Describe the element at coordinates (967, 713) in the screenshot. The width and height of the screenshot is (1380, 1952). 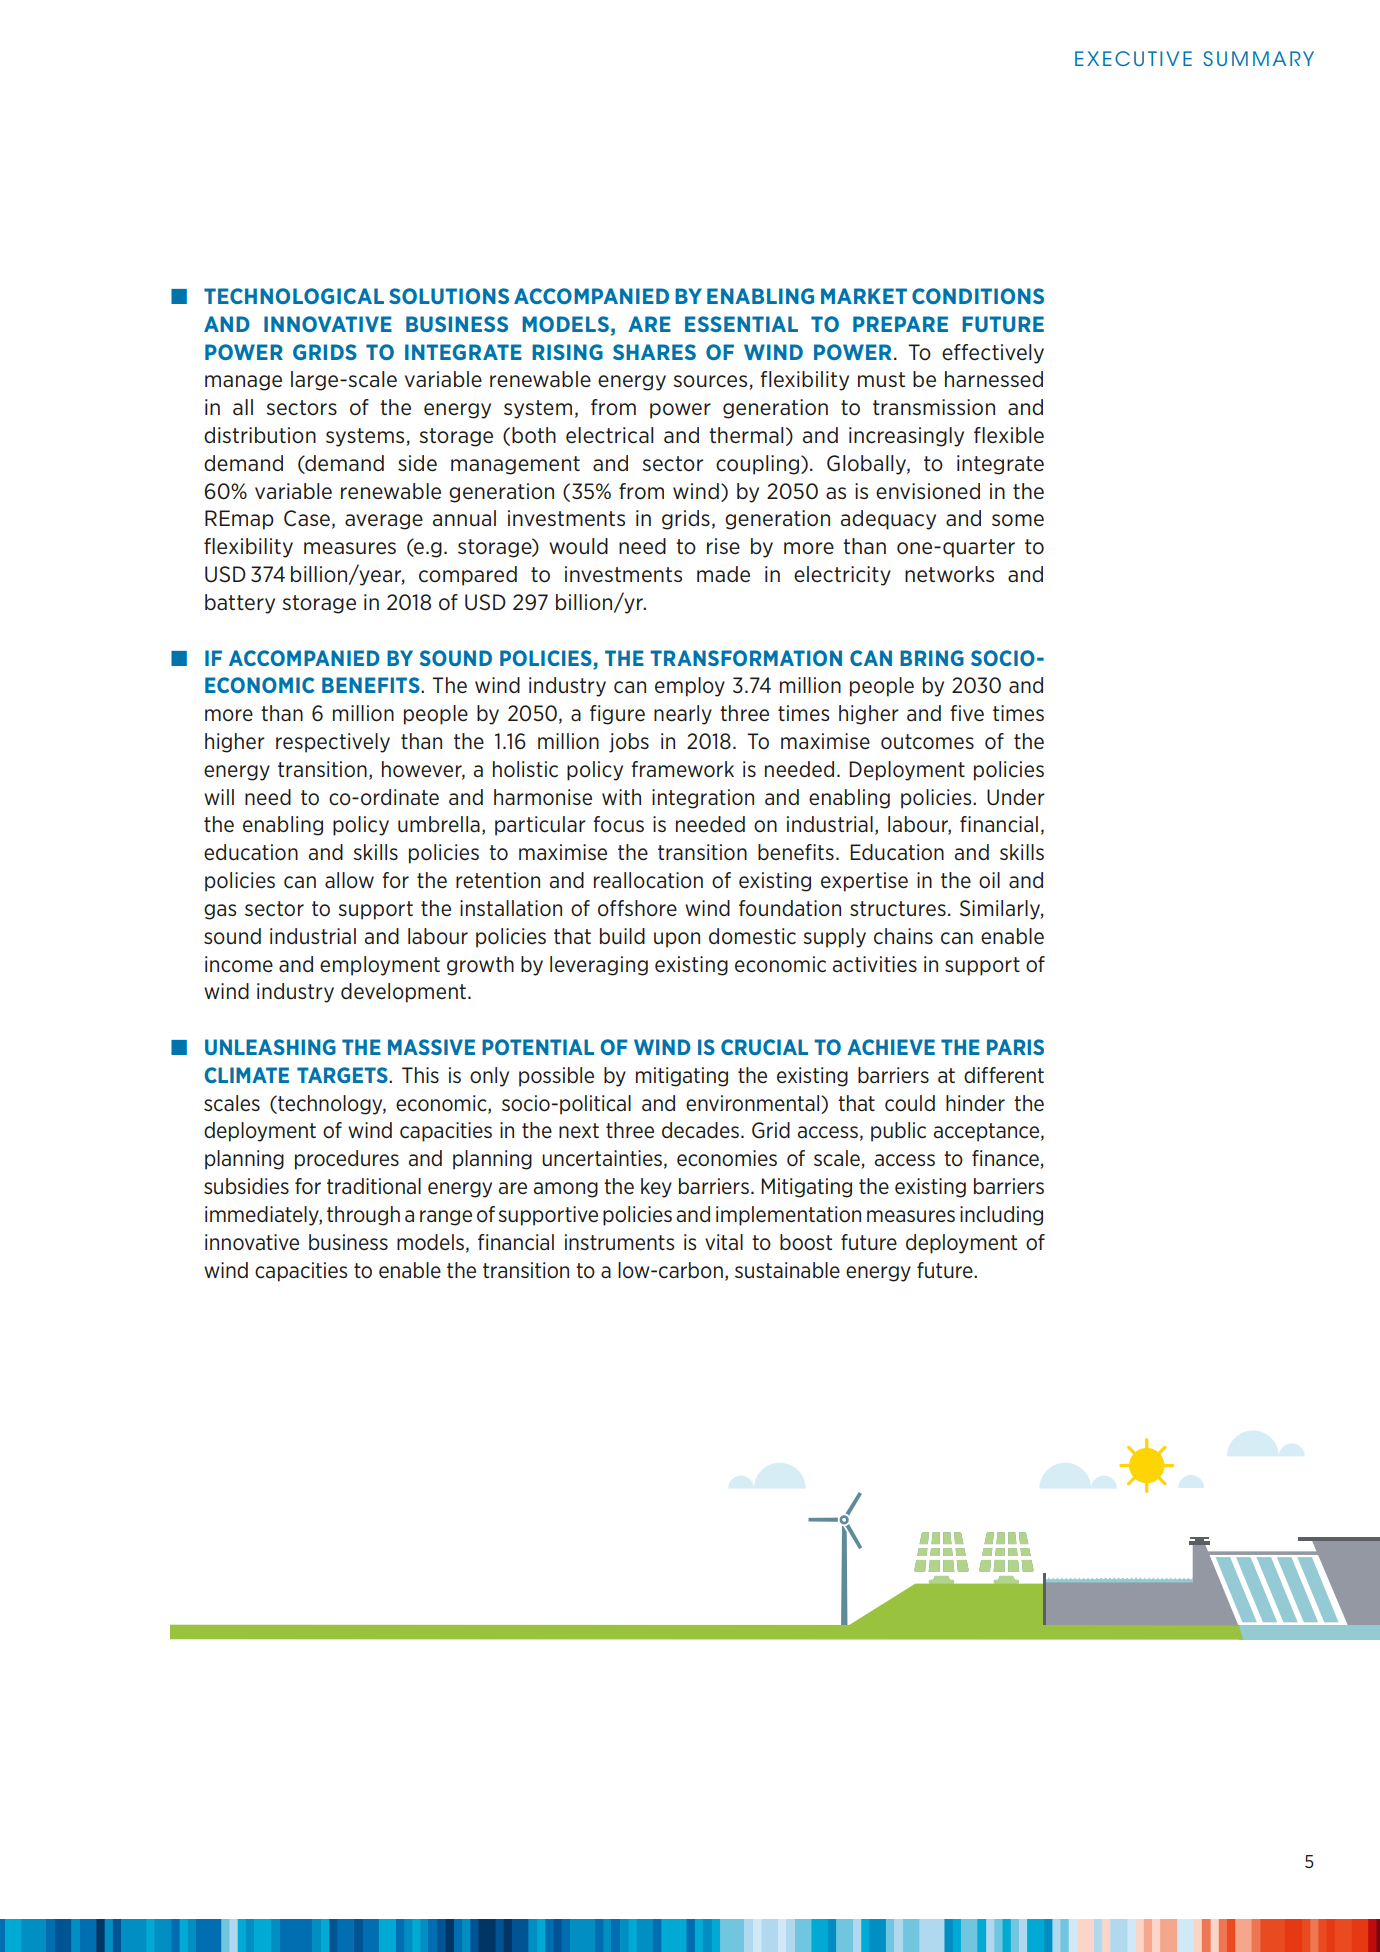
I see `five` at that location.
